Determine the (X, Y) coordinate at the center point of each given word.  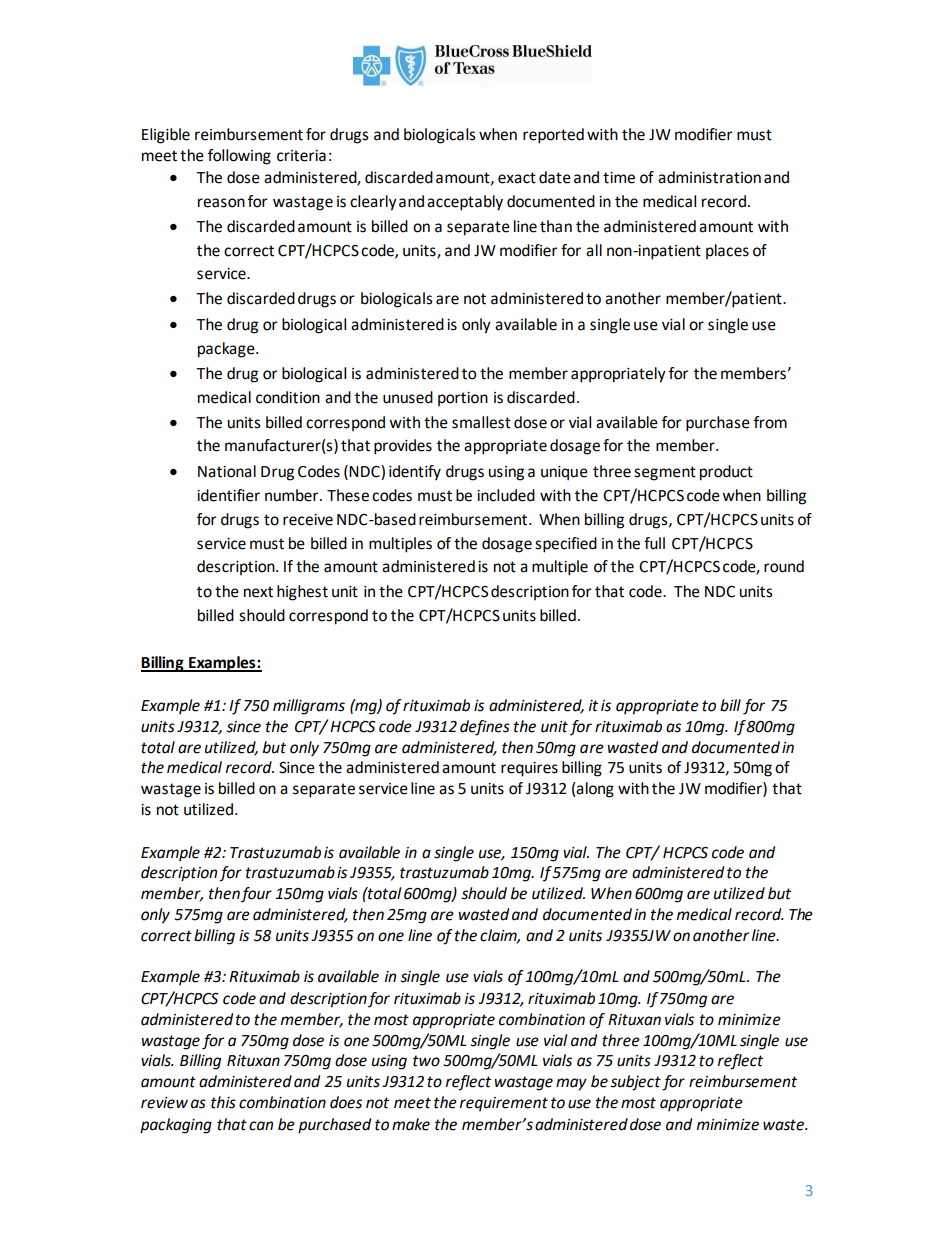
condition (288, 397)
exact (517, 178)
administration (709, 177)
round (784, 566)
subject (635, 1083)
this (223, 1102)
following (239, 157)
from (770, 422)
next (258, 592)
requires (529, 769)
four (256, 895)
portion (463, 399)
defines (485, 728)
